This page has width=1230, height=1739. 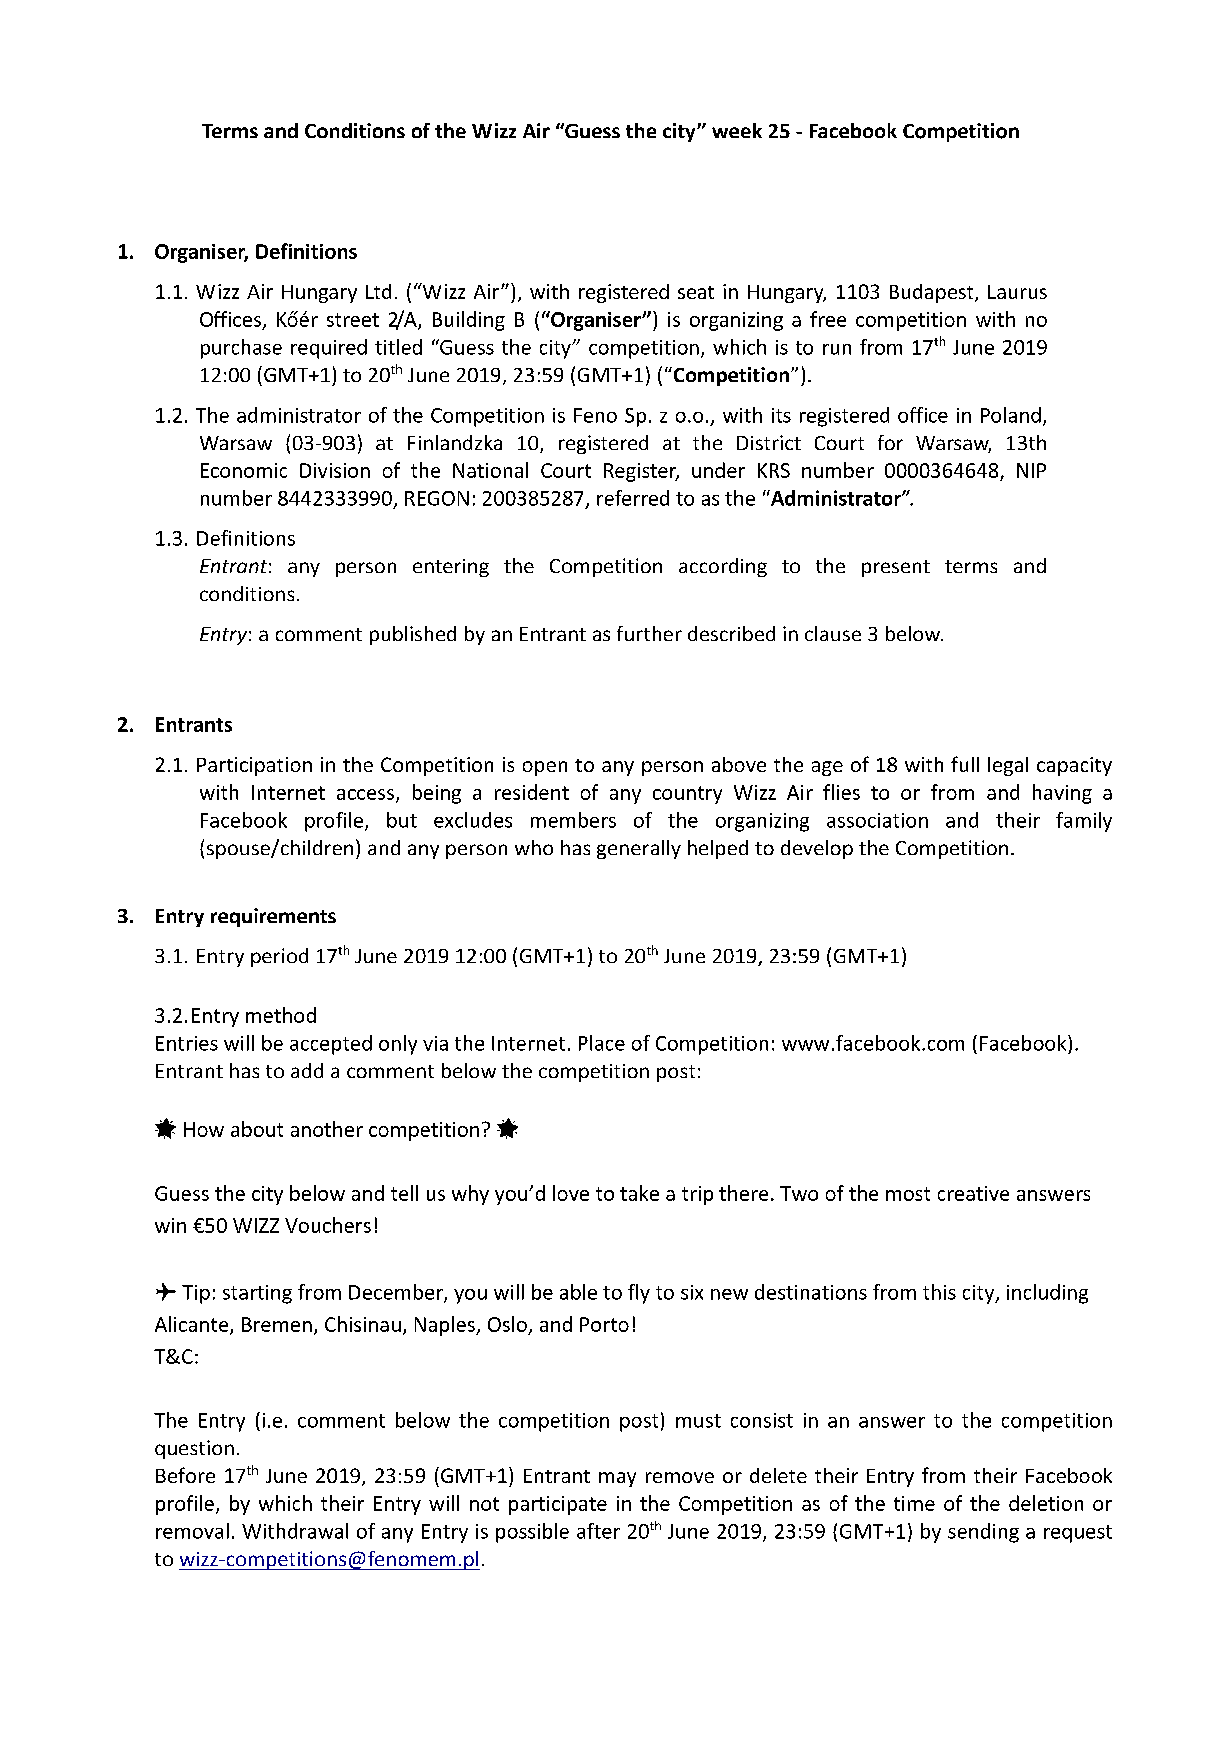 What do you see at coordinates (617, 1479) in the page?
I see `may` at bounding box center [617, 1479].
